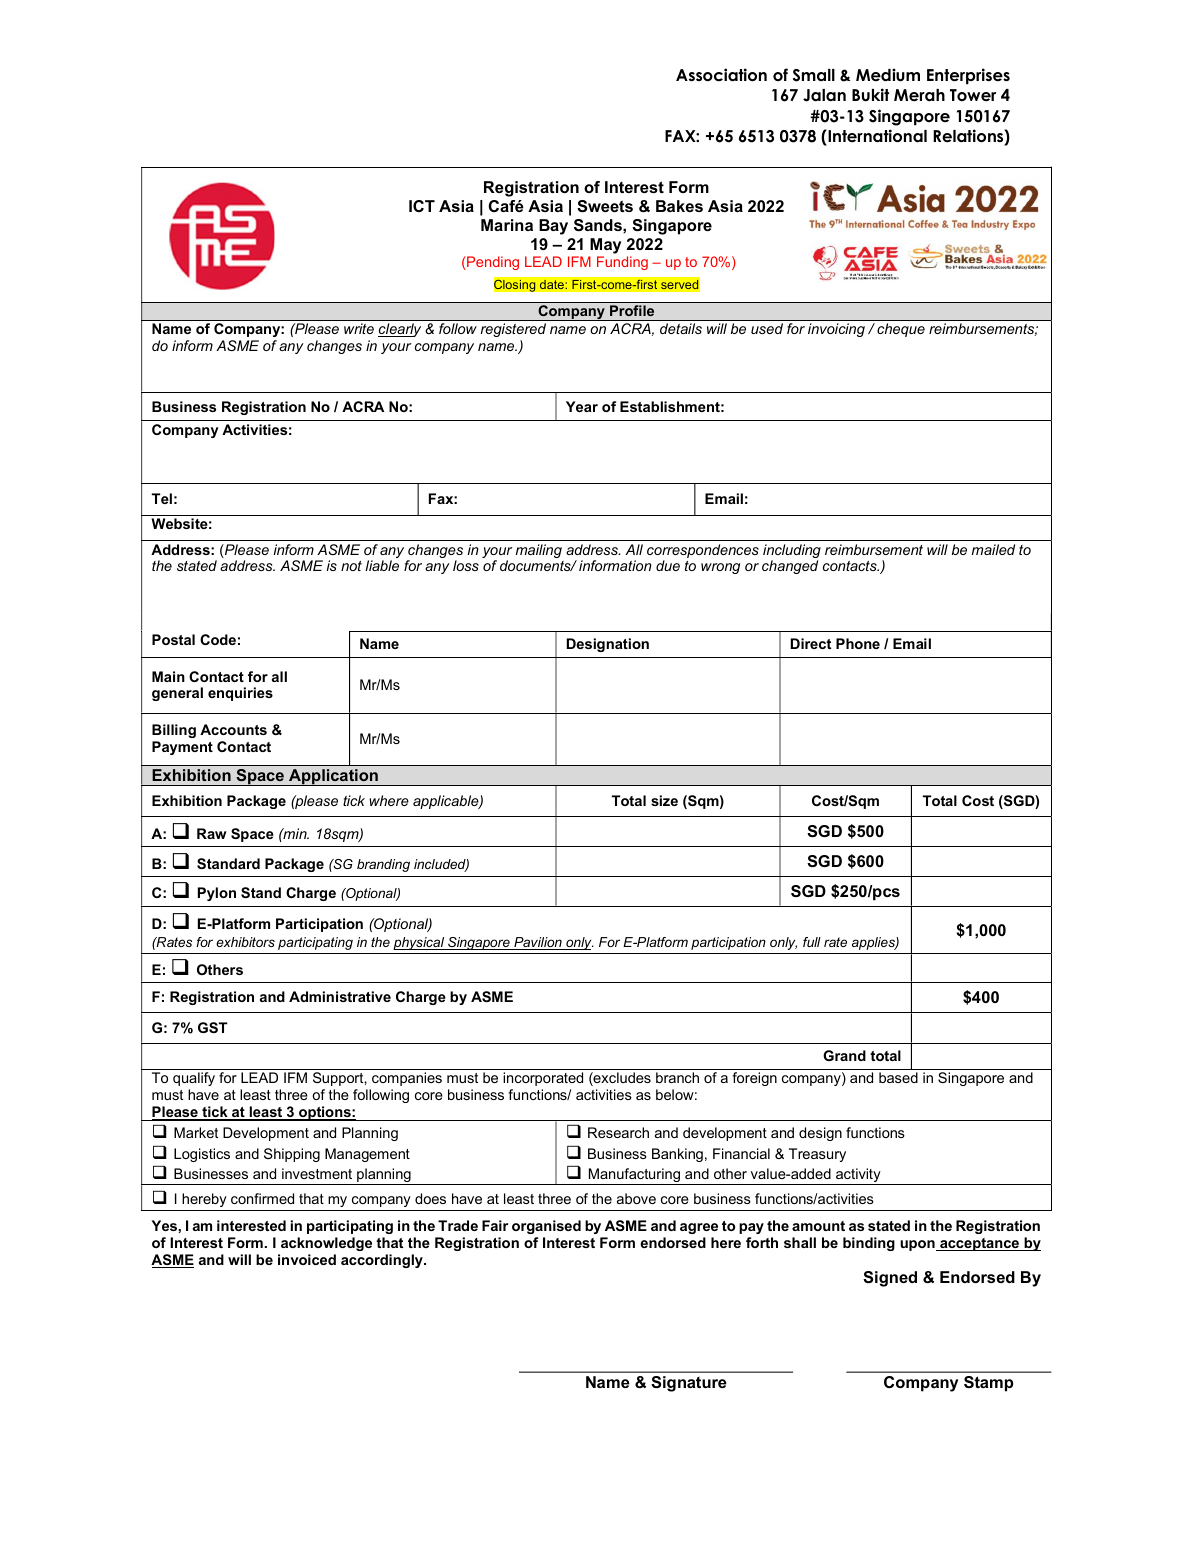 This document has width=1194, height=1546. Describe the element at coordinates (689, 1384) in the document. I see `Signature` at that location.
